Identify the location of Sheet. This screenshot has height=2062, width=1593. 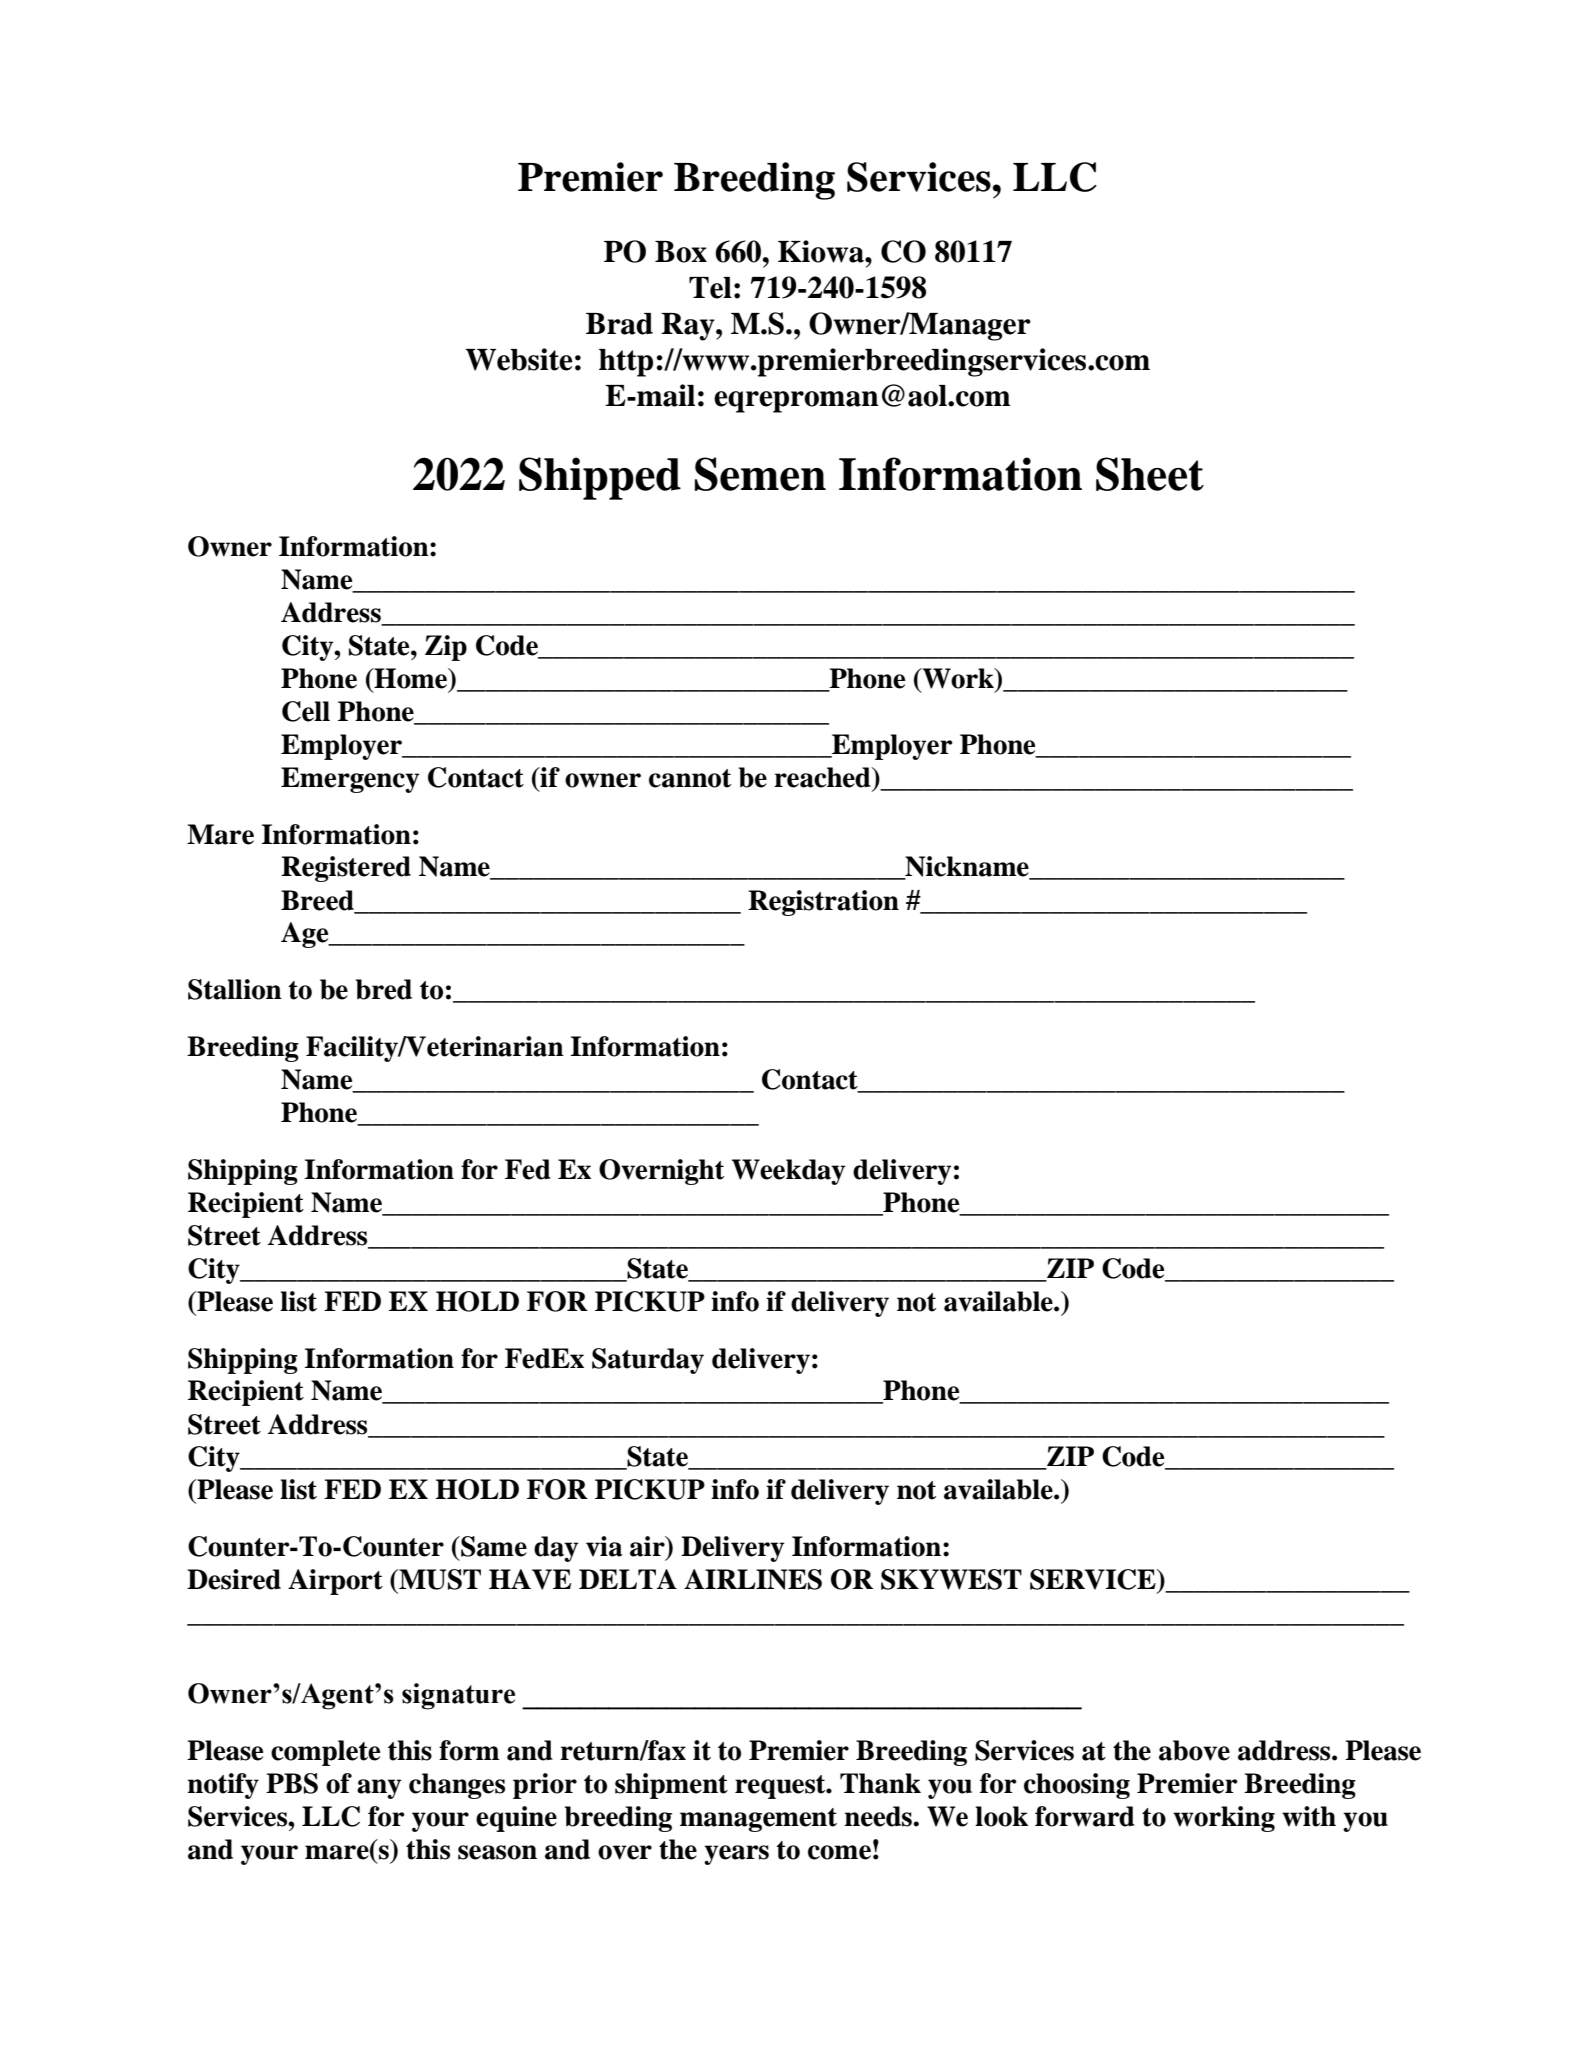
(1150, 474).
